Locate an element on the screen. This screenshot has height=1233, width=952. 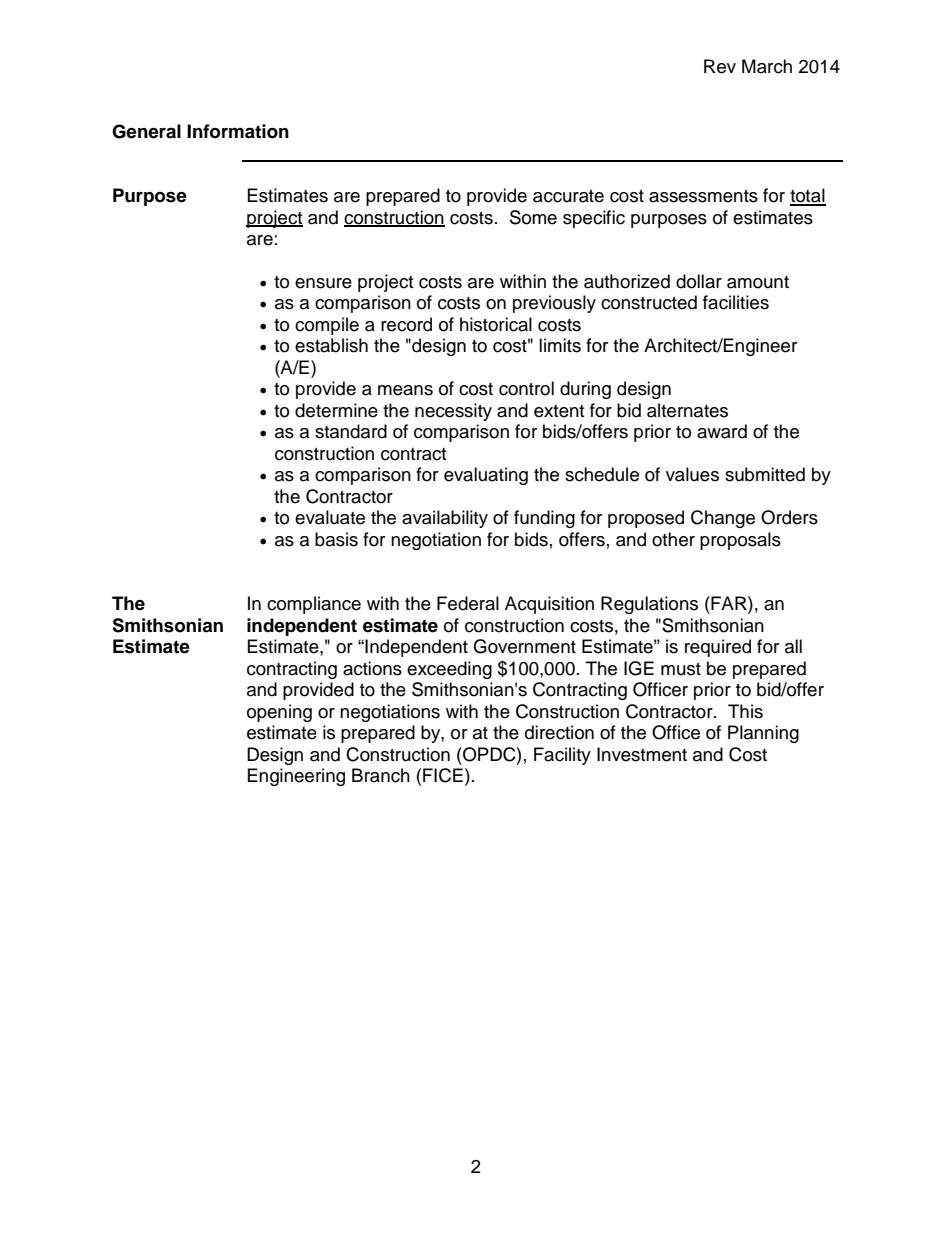
opening is located at coordinates (279, 713).
